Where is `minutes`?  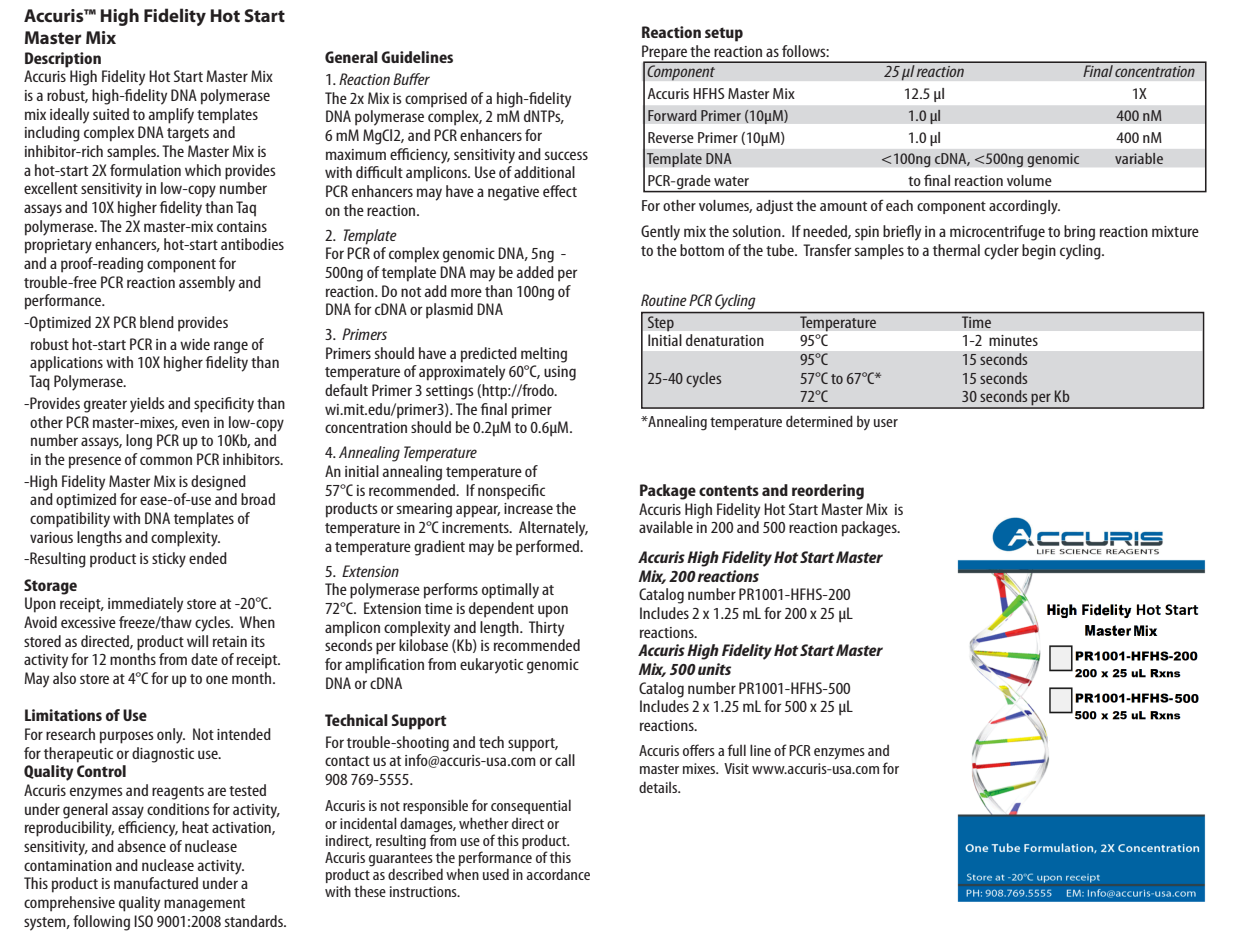 minutes is located at coordinates (1013, 340).
